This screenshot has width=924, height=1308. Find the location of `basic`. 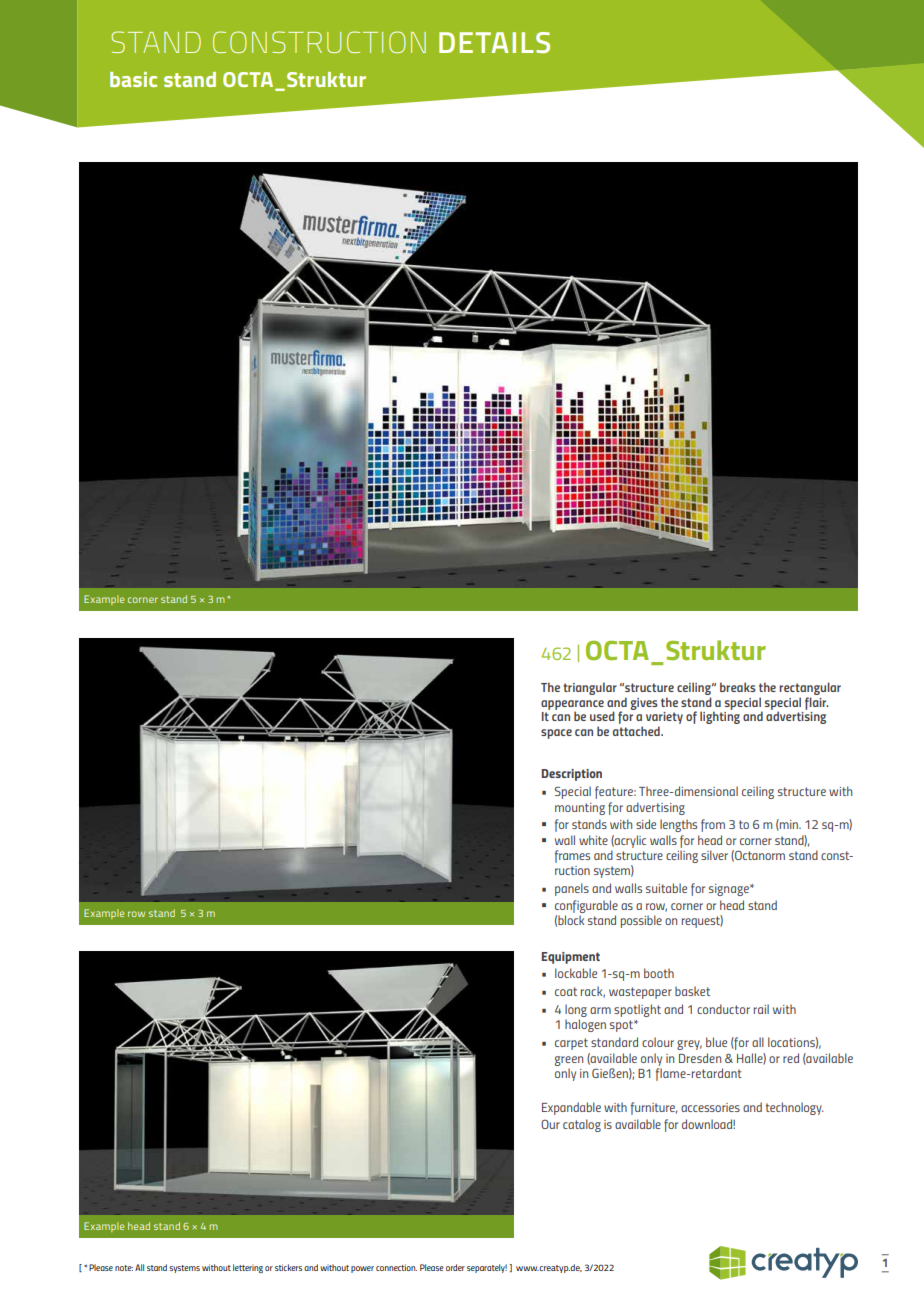

basic is located at coordinates (133, 79).
